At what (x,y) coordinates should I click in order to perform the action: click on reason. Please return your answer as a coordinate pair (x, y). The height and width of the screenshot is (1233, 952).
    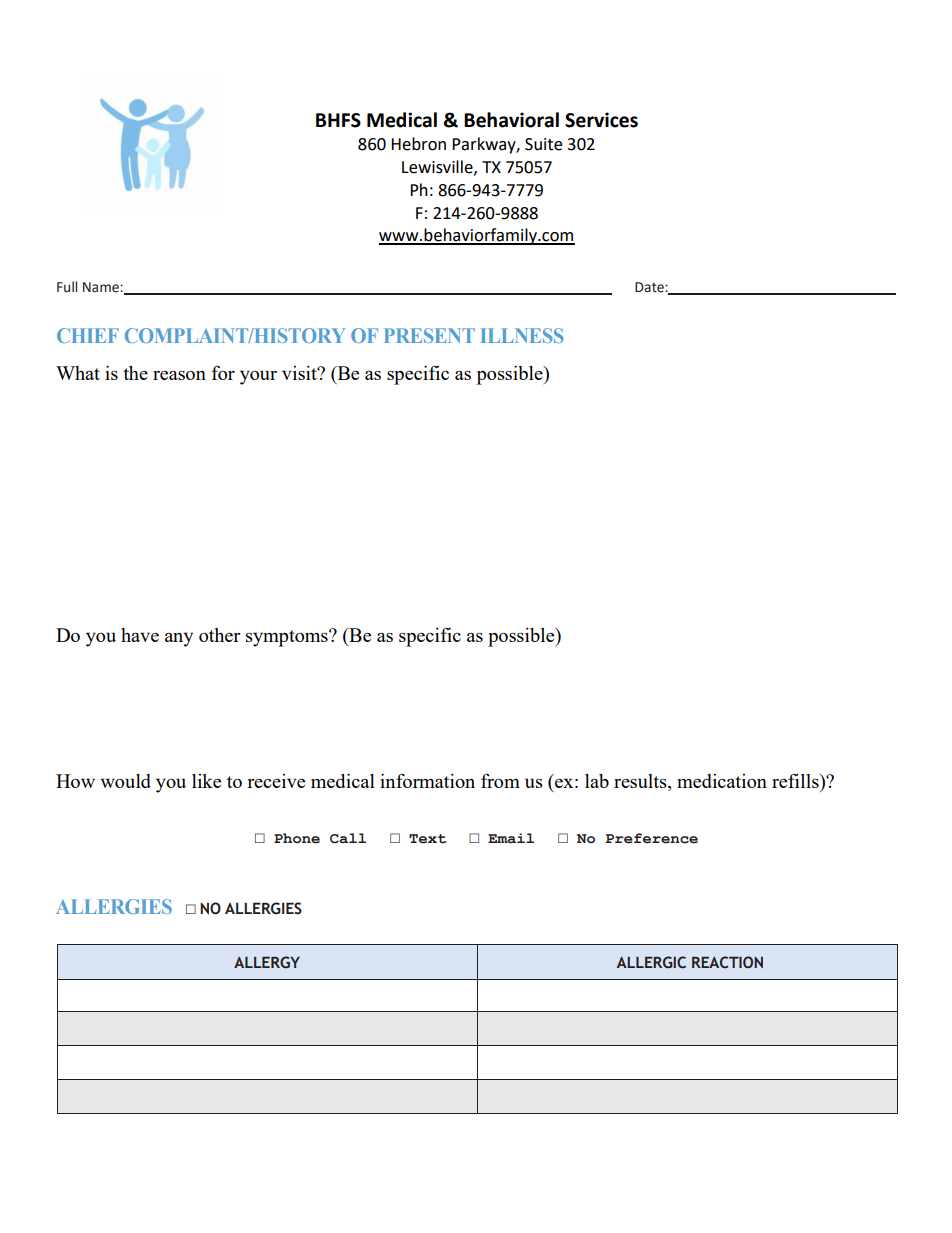
    Looking at the image, I should click on (179, 375).
